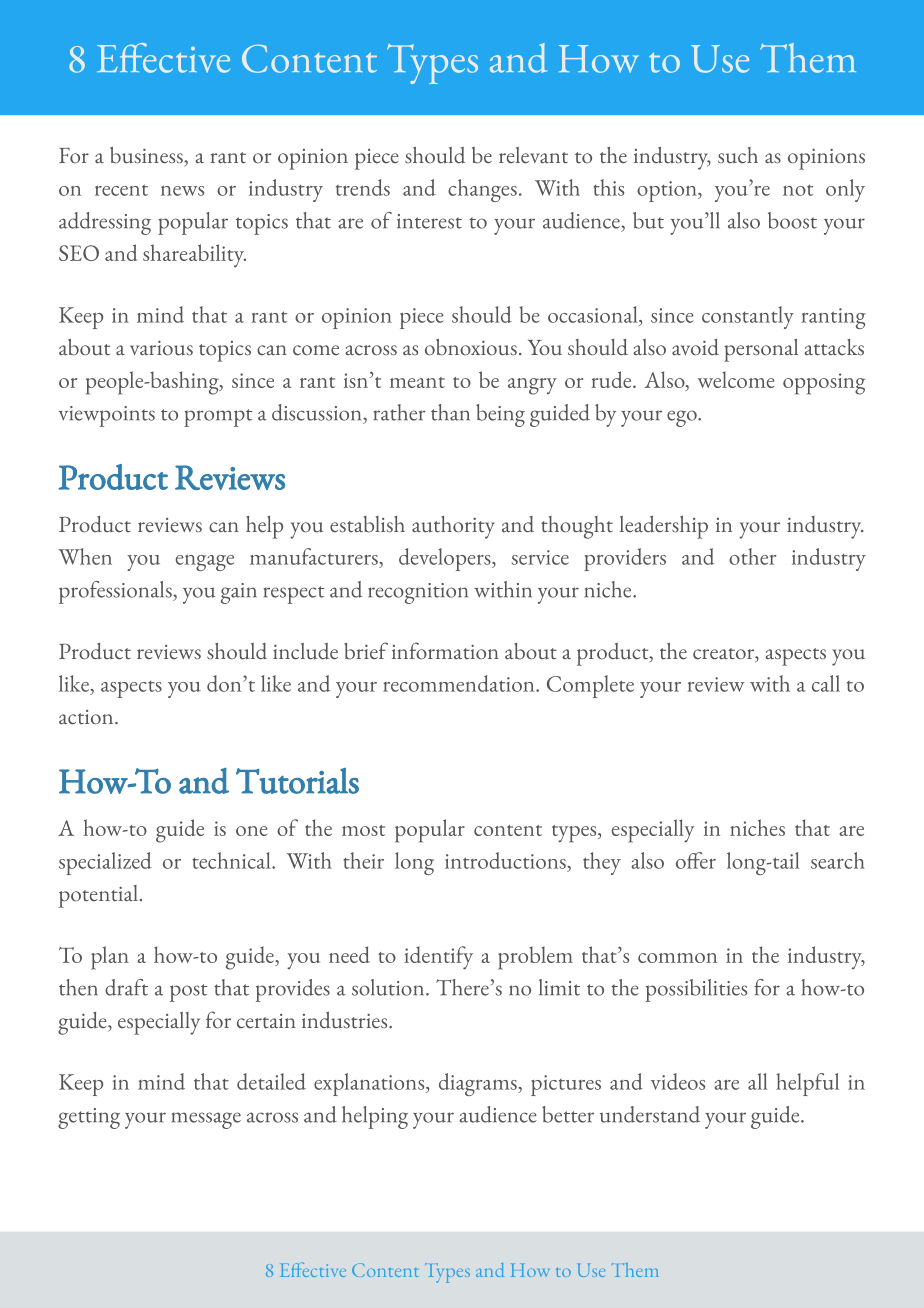 Image resolution: width=924 pixels, height=1308 pixels. What do you see at coordinates (116, 592) in the screenshot?
I see `professionals` at bounding box center [116, 592].
